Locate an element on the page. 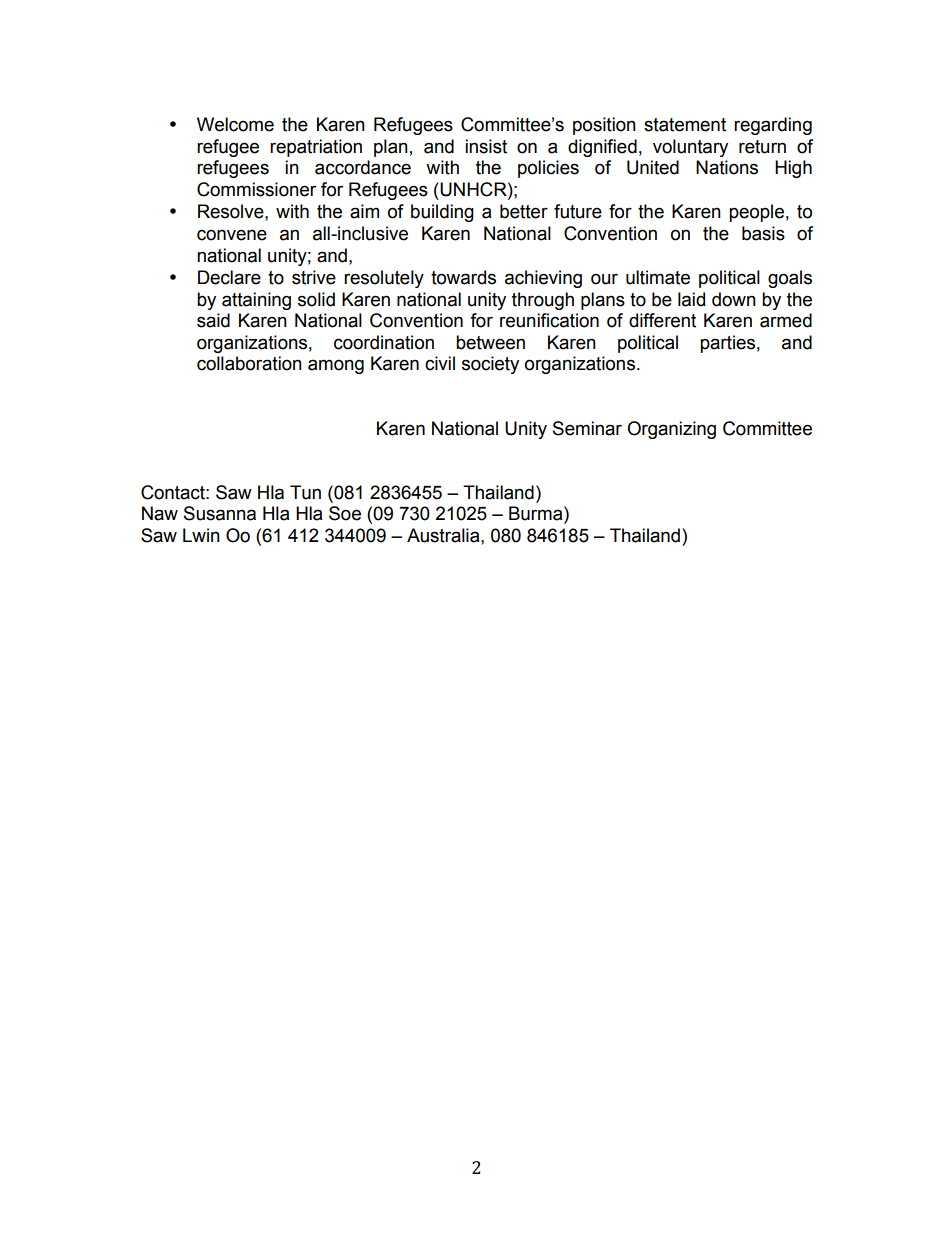  Organizing is located at coordinates (671, 430).
